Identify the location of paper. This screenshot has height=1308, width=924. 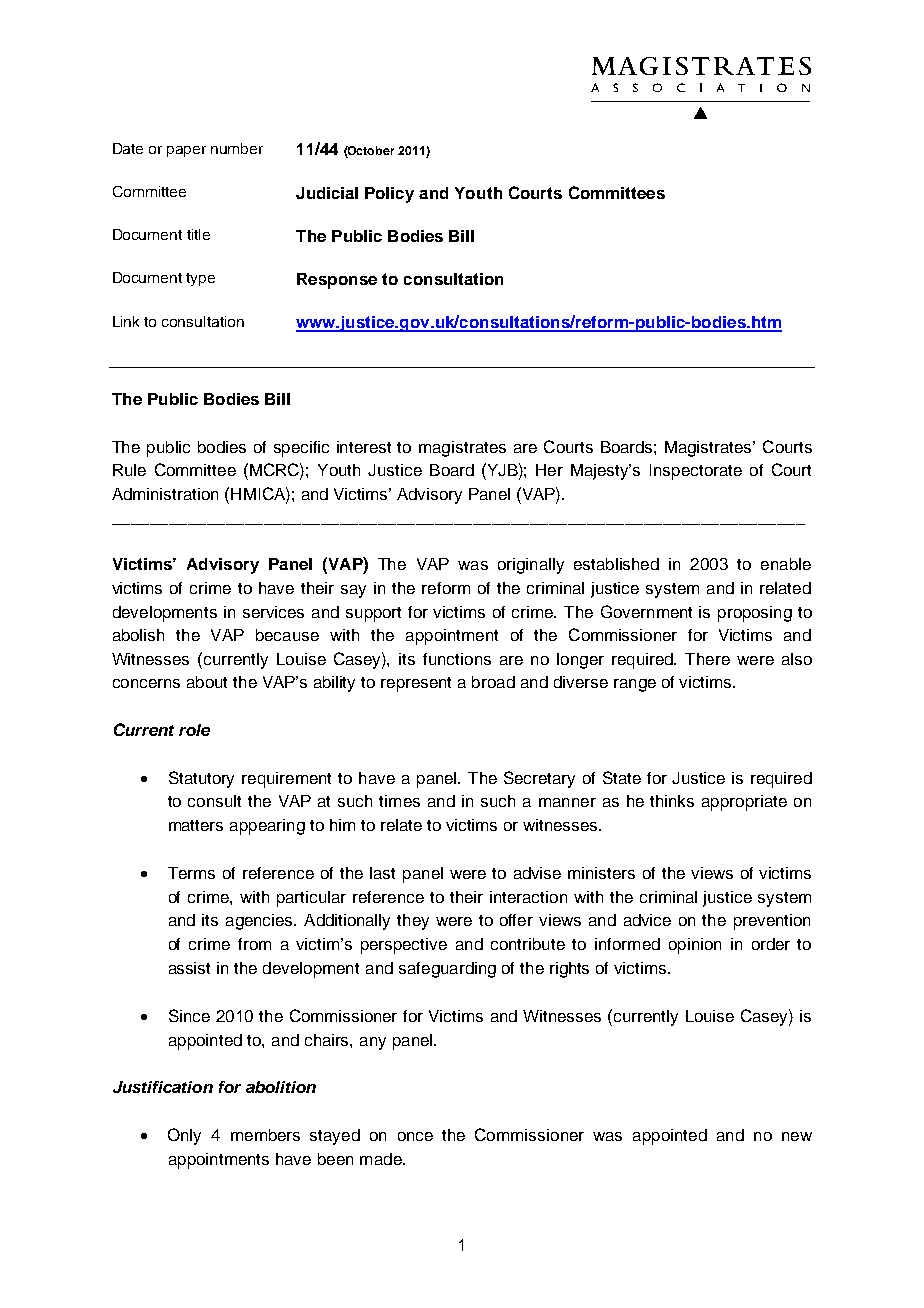
(186, 151).
